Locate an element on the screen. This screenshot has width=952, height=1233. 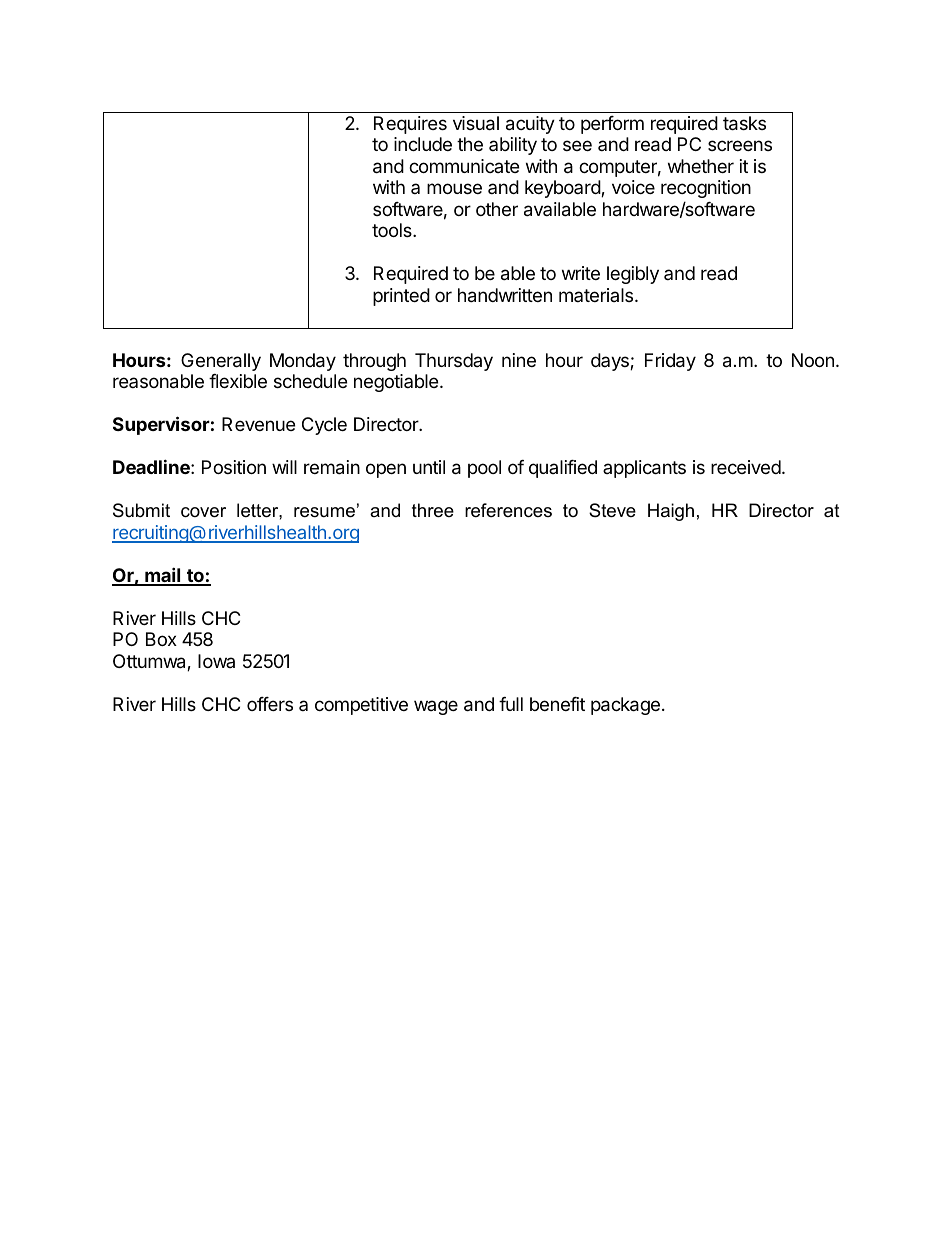
Steve is located at coordinates (612, 510).
